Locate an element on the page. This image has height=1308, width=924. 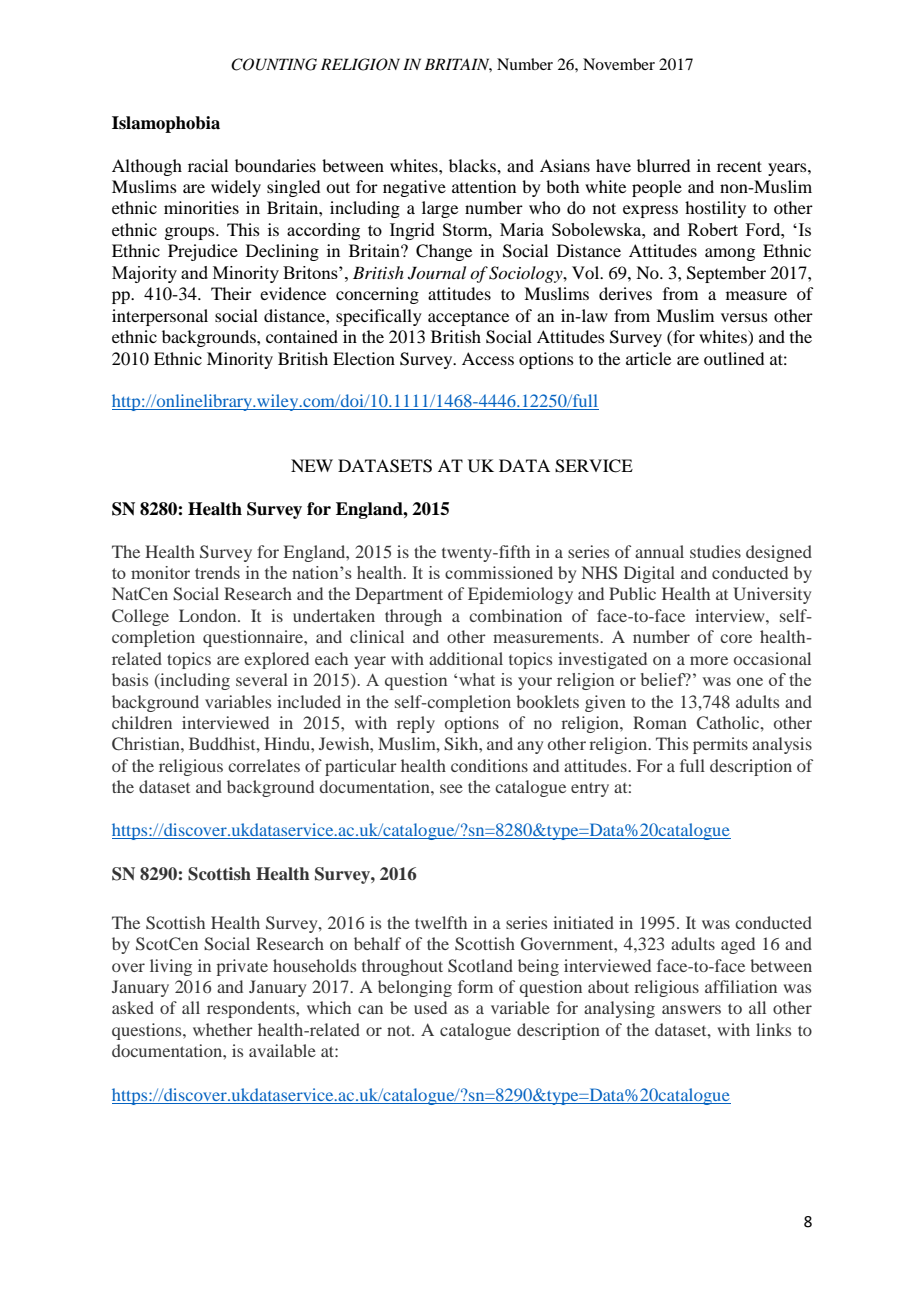
Access is located at coordinates (488, 358).
